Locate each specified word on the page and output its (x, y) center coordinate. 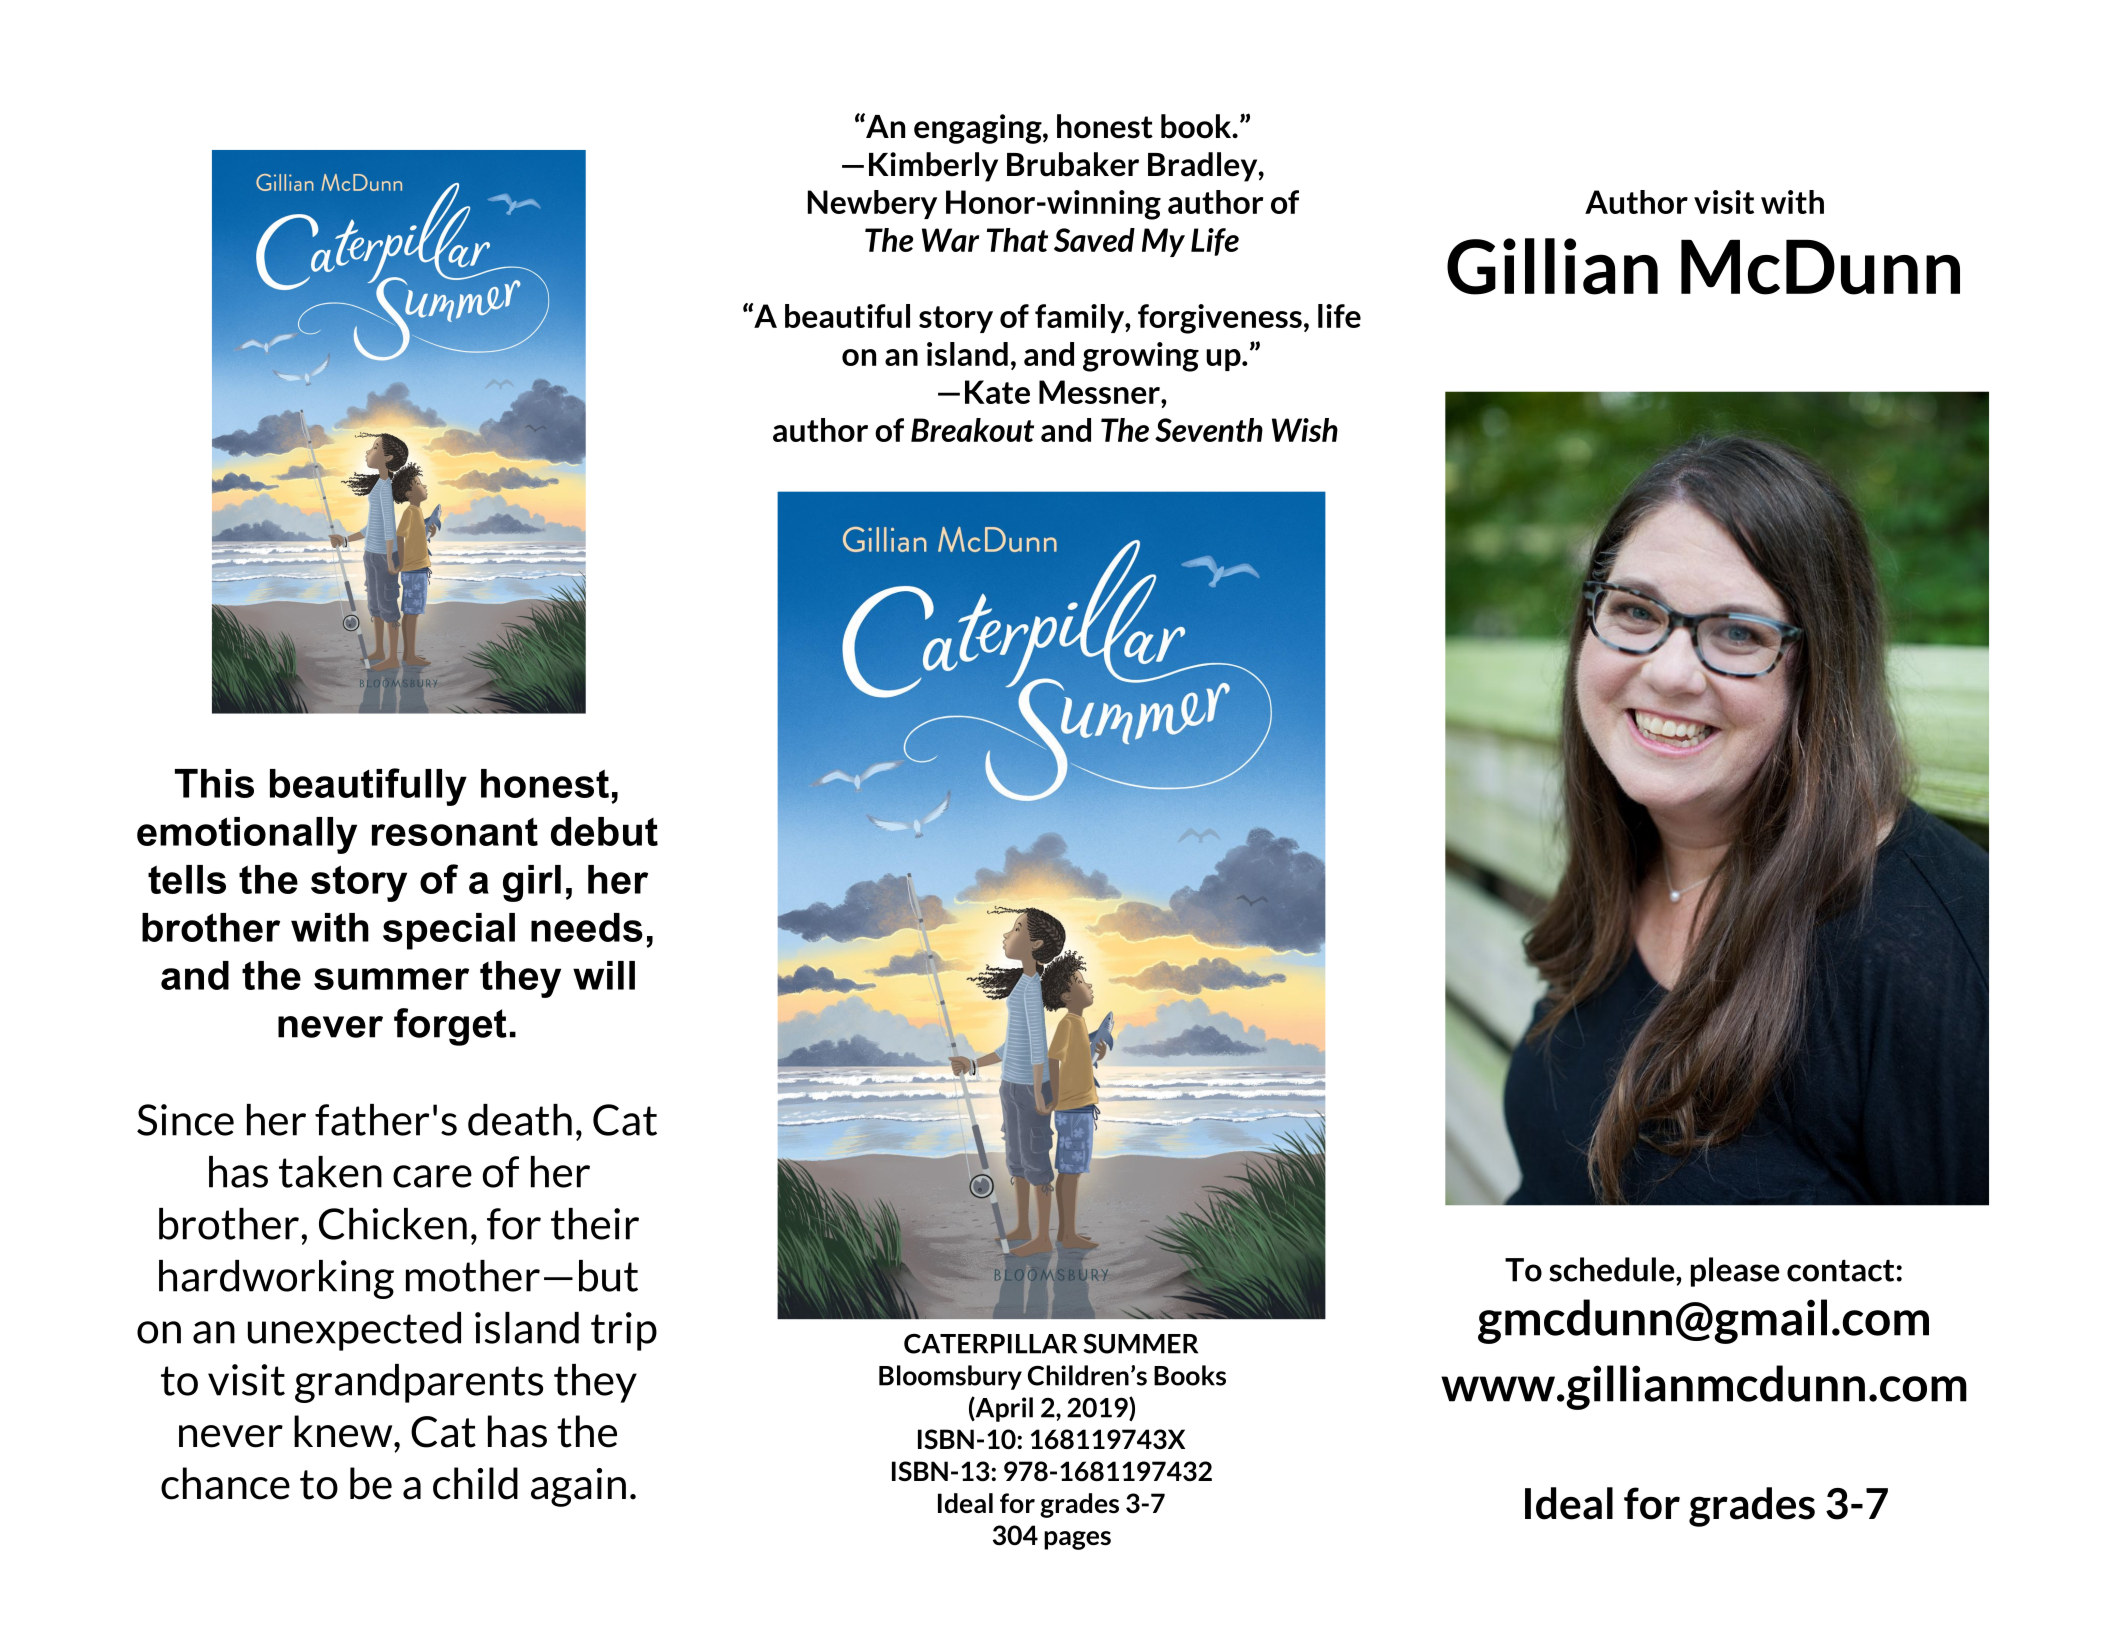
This (214, 783)
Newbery (872, 204)
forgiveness (1220, 319)
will (604, 975)
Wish (1305, 430)
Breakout (972, 430)
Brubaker (1073, 164)
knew (344, 1431)
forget (450, 1027)
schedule (1613, 1269)
